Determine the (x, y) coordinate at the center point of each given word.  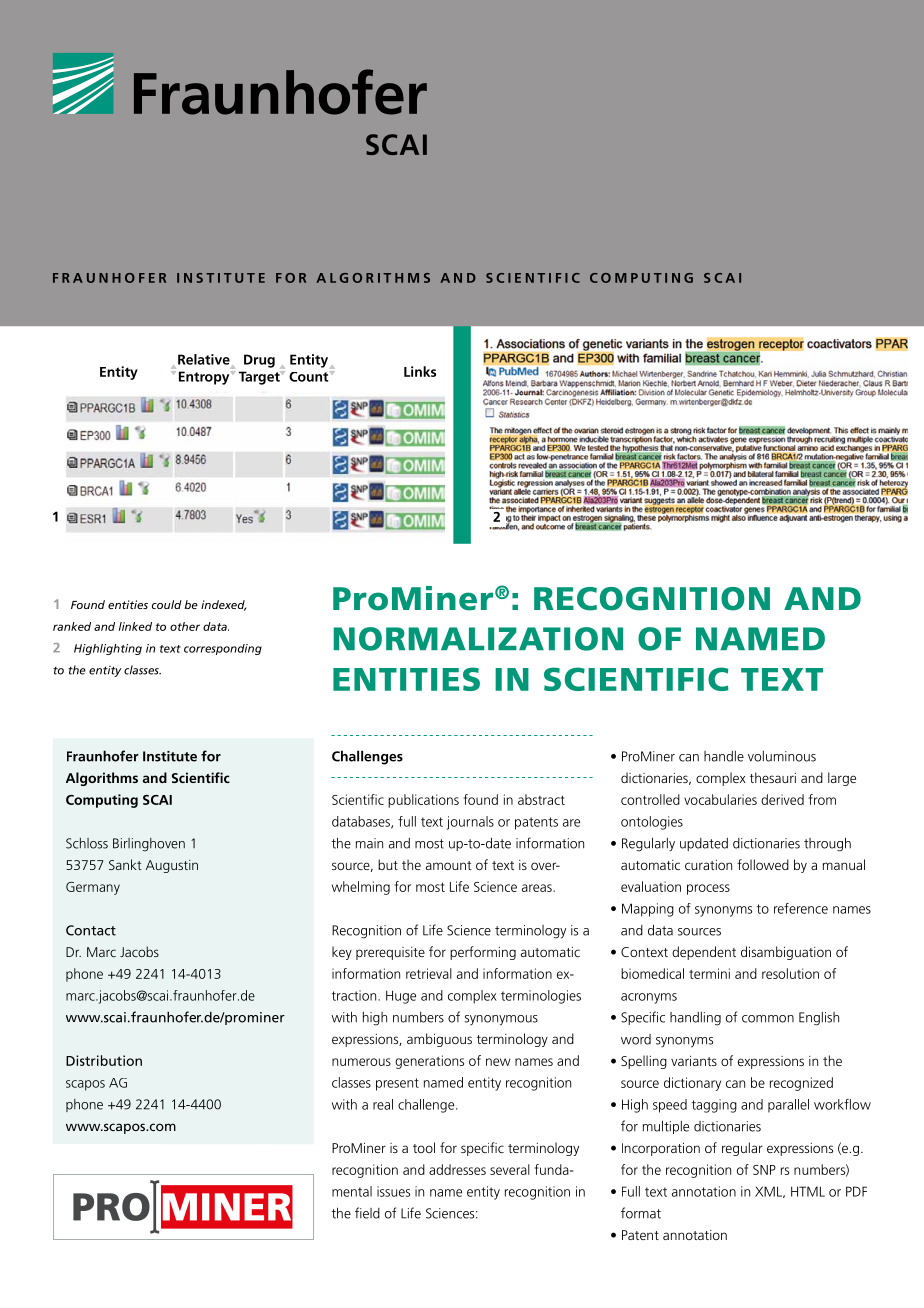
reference (801, 908)
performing (483, 953)
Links (420, 371)
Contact (91, 930)
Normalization (478, 639)
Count (310, 376)
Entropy (205, 378)
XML (769, 1192)
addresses (457, 1169)
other (185, 626)
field (367, 1213)
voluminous (782, 756)
